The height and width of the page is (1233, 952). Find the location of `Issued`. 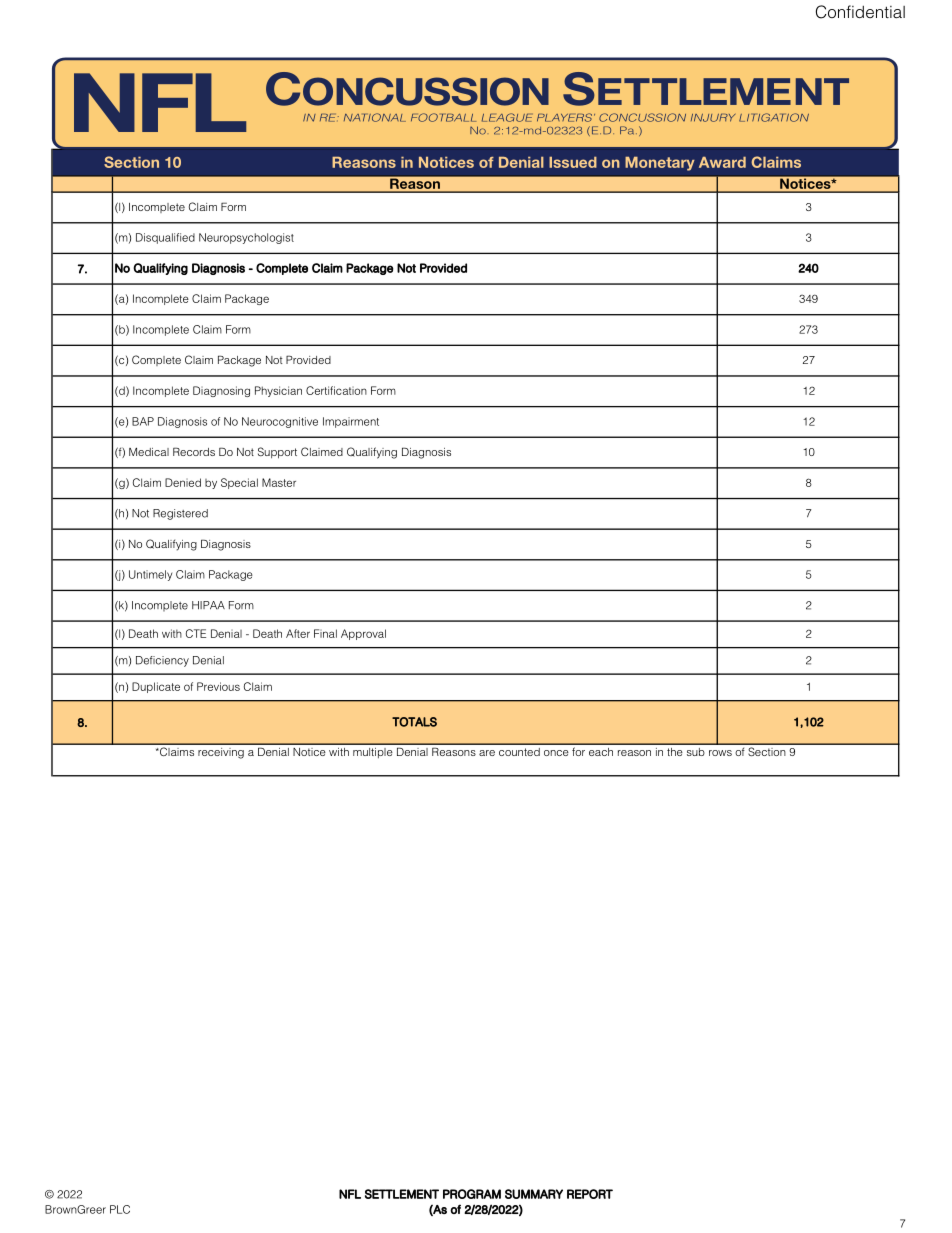

Issued is located at coordinates (573, 162).
